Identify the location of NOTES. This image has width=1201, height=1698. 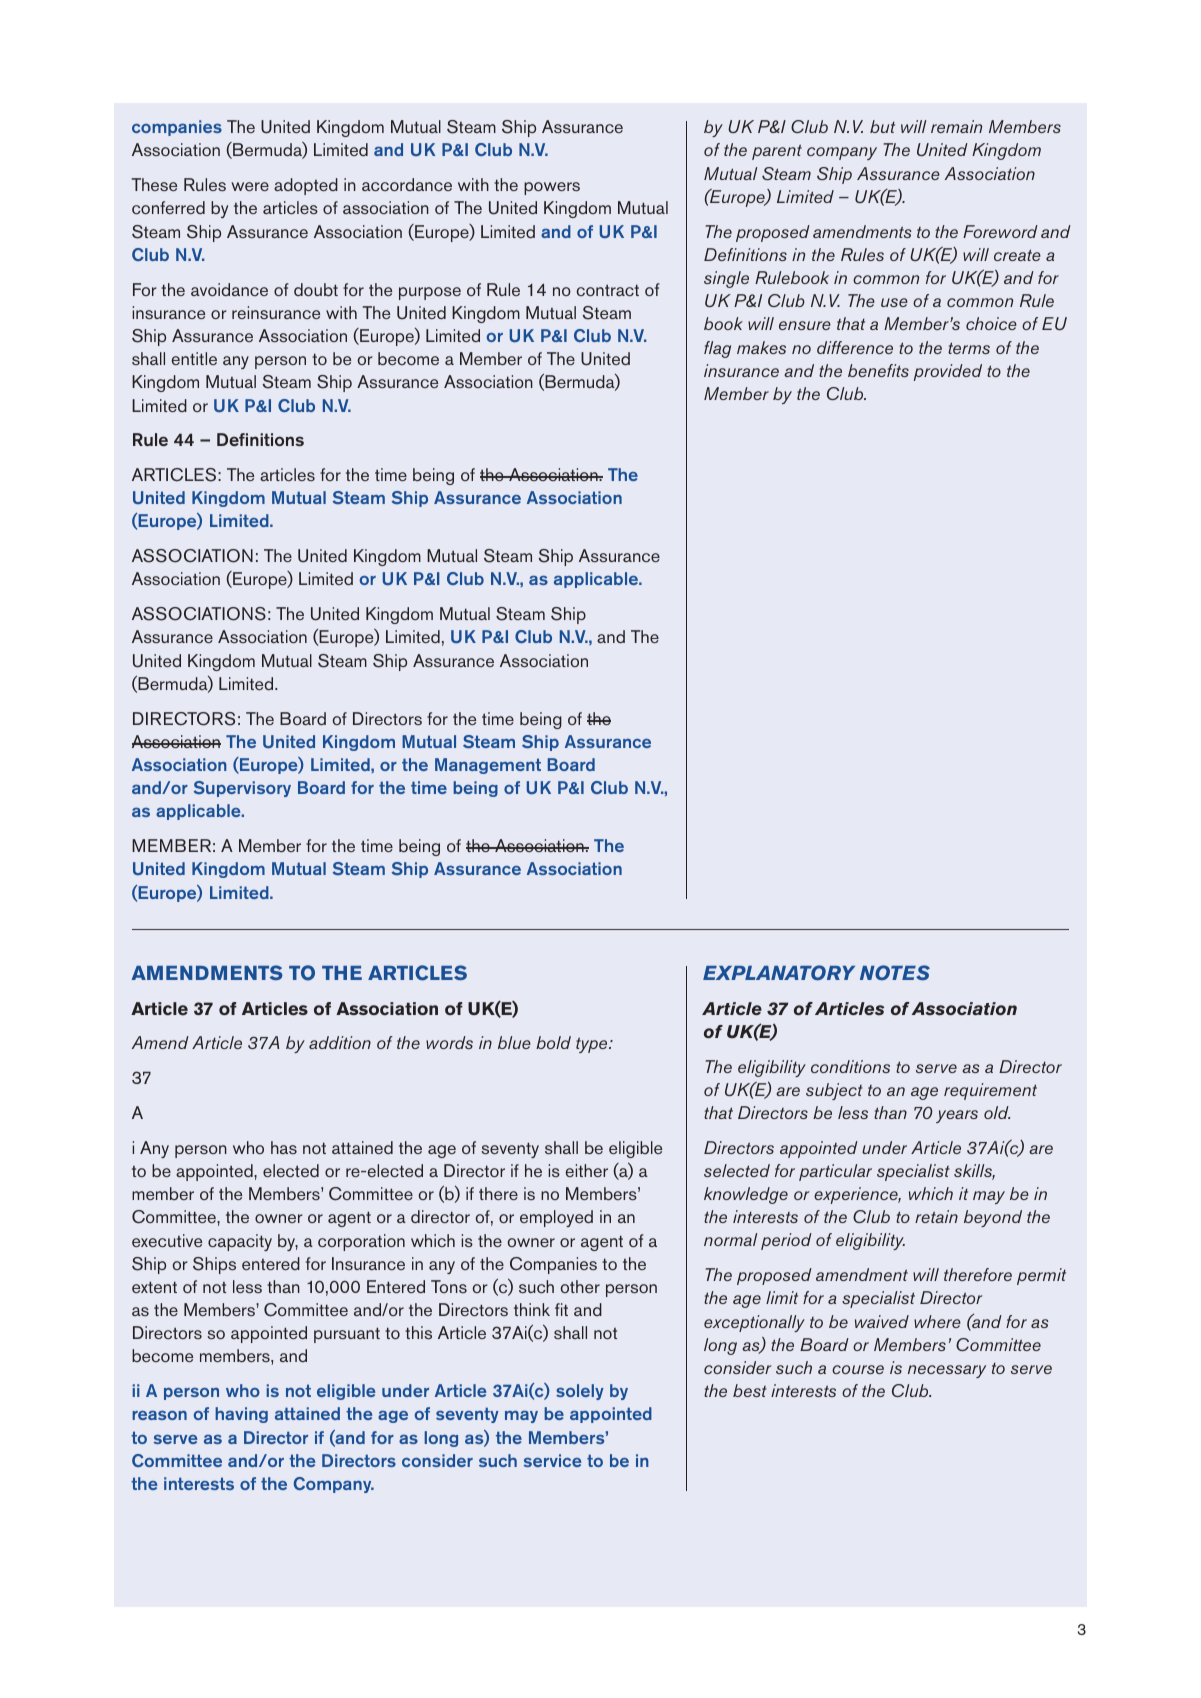
(895, 973).
